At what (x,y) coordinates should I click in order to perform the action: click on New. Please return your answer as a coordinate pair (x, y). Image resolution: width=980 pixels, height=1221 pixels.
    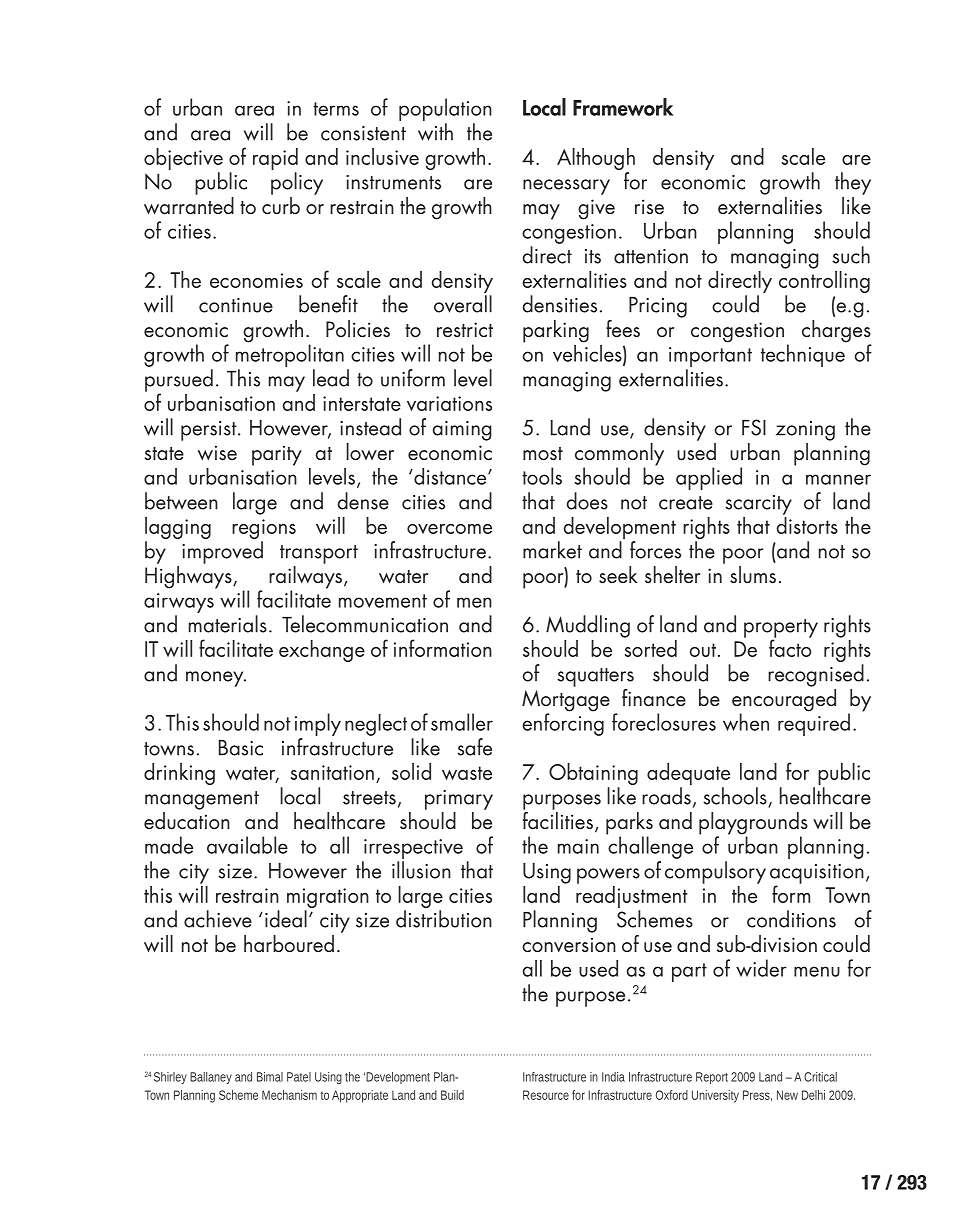
    Looking at the image, I should click on (787, 1095).
